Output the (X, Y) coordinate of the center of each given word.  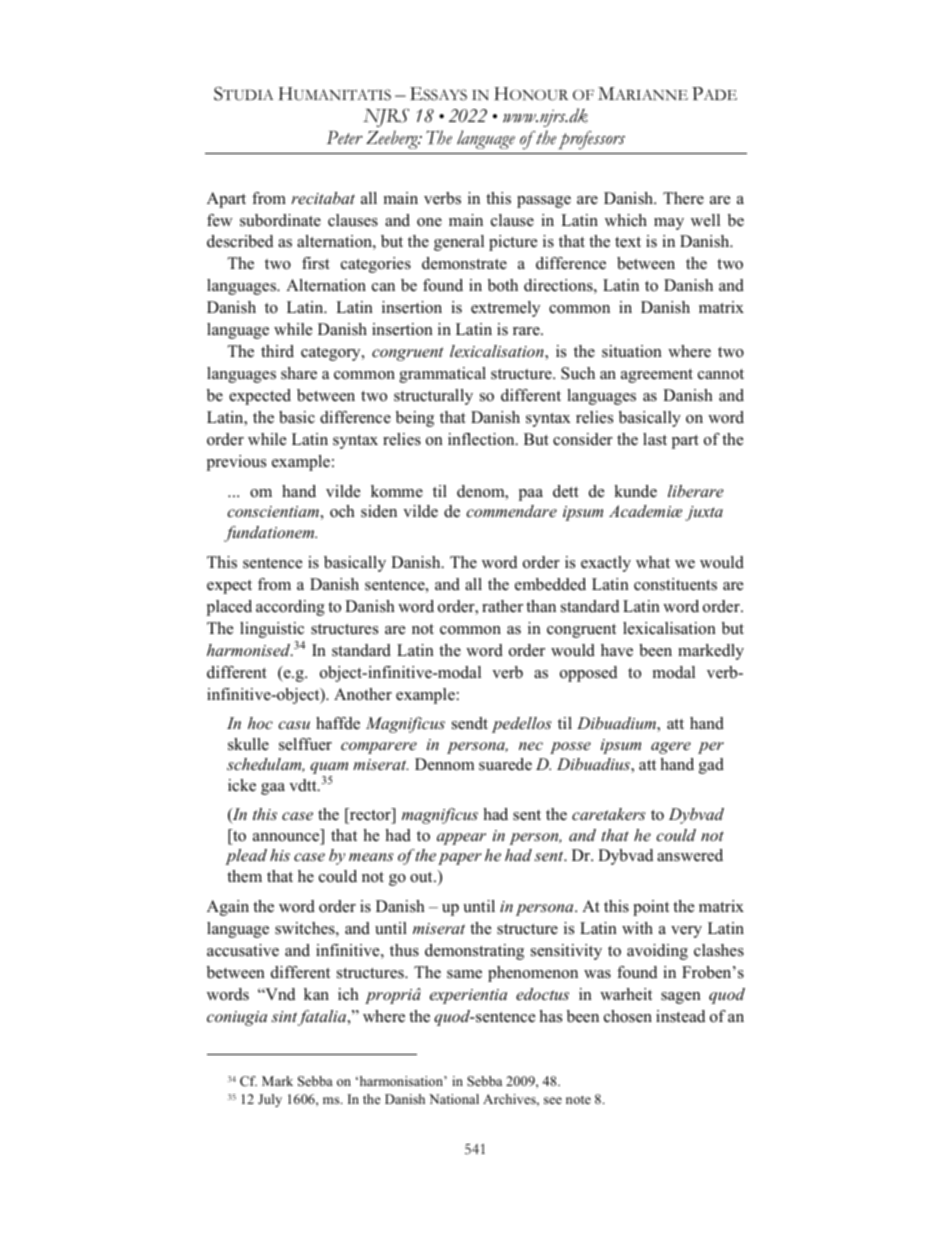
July (270, 1100)
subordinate (280, 220)
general (459, 243)
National (454, 1099)
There (683, 198)
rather (502, 606)
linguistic (272, 630)
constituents (675, 584)
